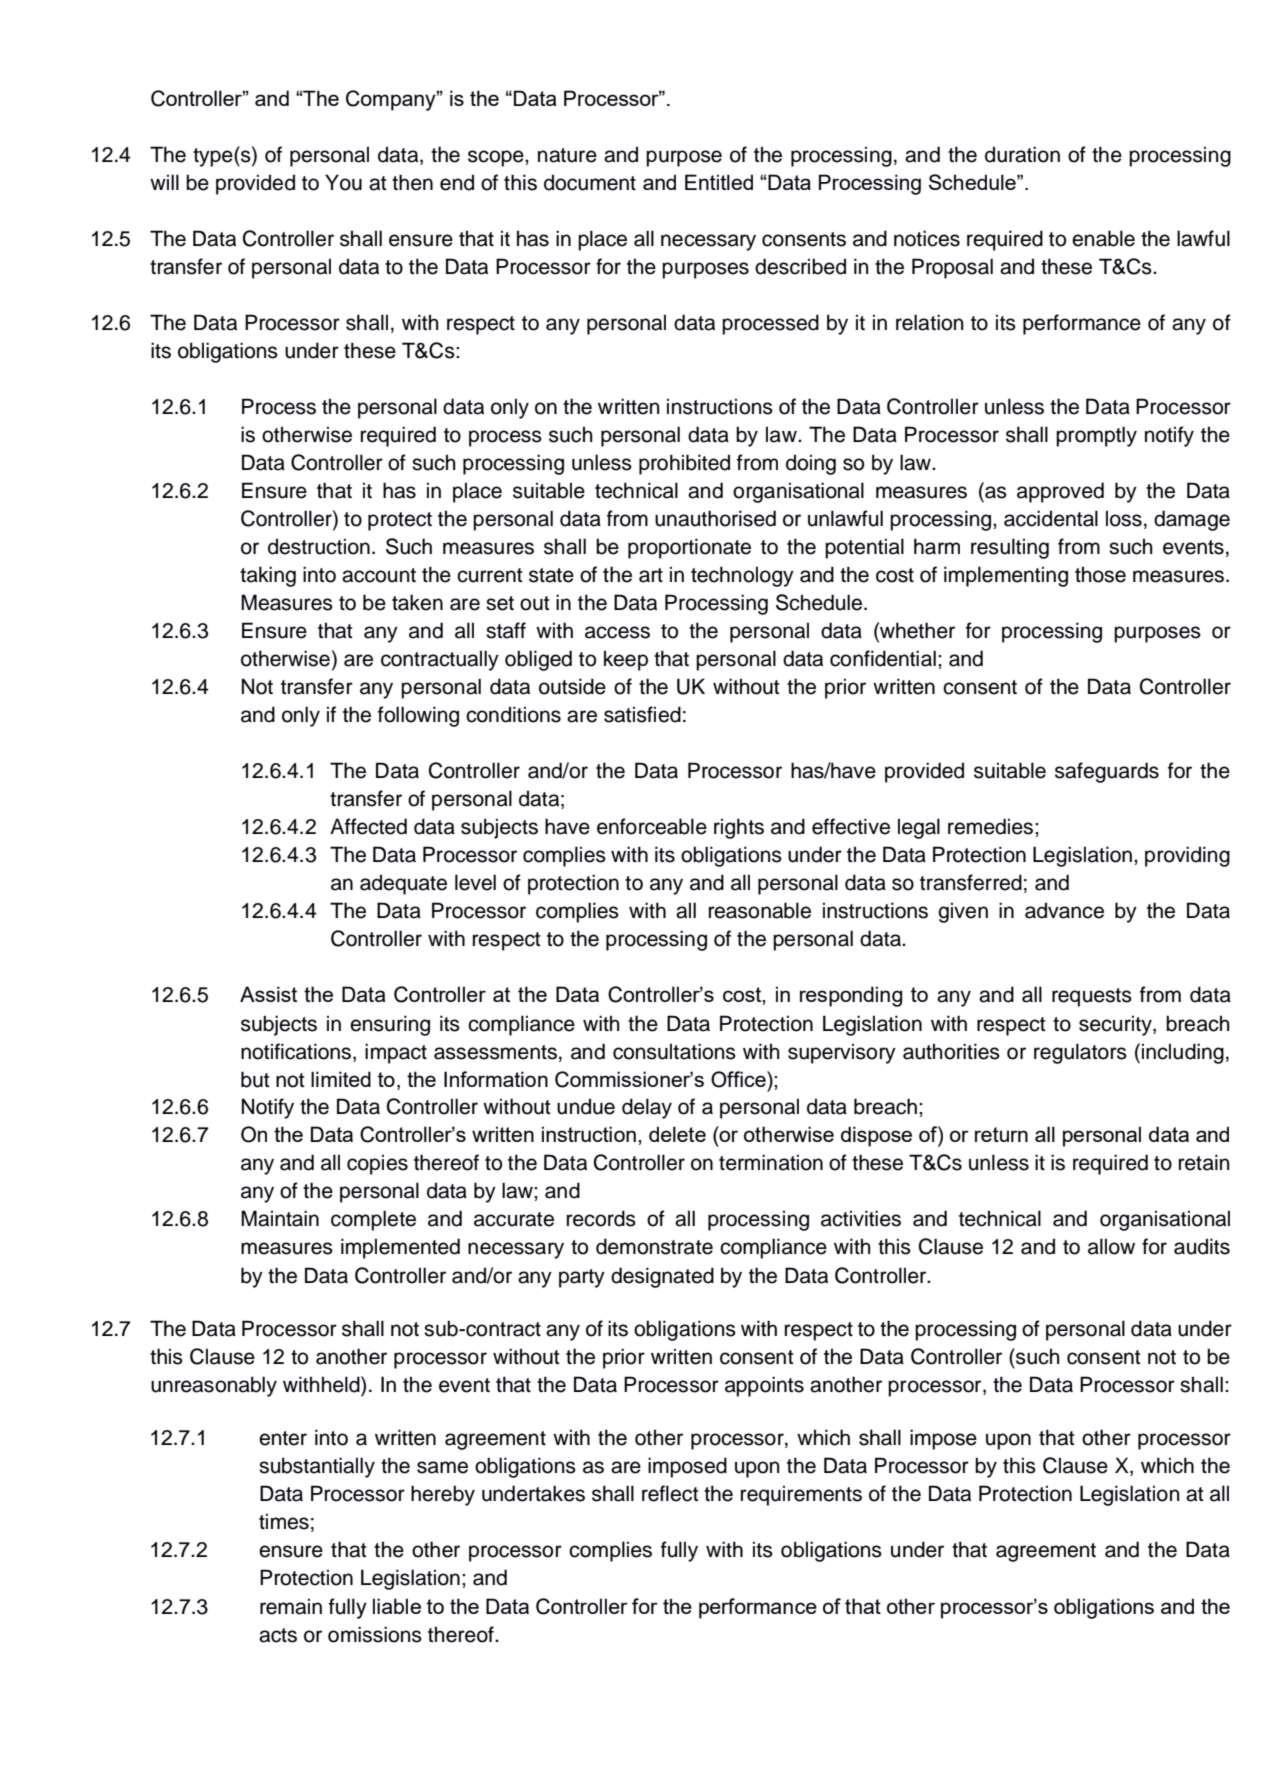 The height and width of the screenshot is (1783, 1261). I want to click on reasonable, so click(760, 910).
